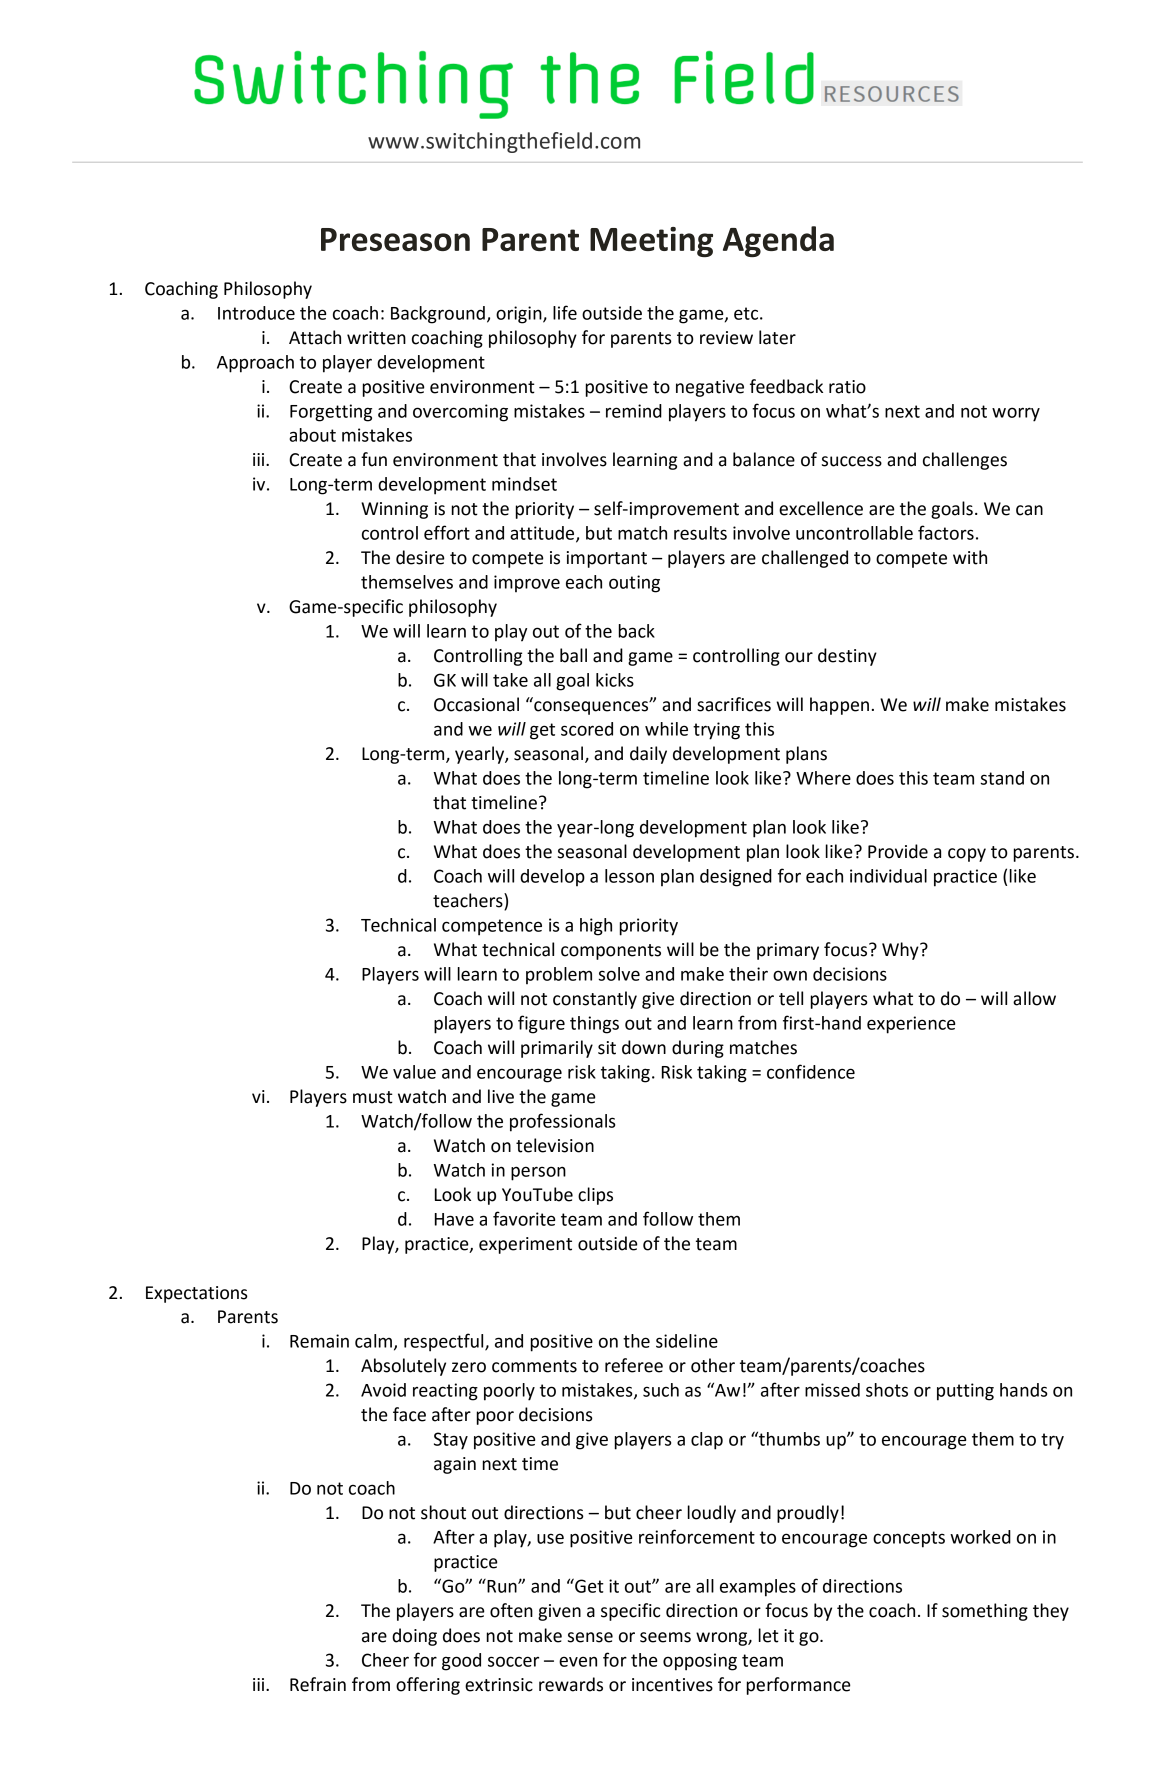 The height and width of the document is (1769, 1155). I want to click on outing, so click(634, 584).
